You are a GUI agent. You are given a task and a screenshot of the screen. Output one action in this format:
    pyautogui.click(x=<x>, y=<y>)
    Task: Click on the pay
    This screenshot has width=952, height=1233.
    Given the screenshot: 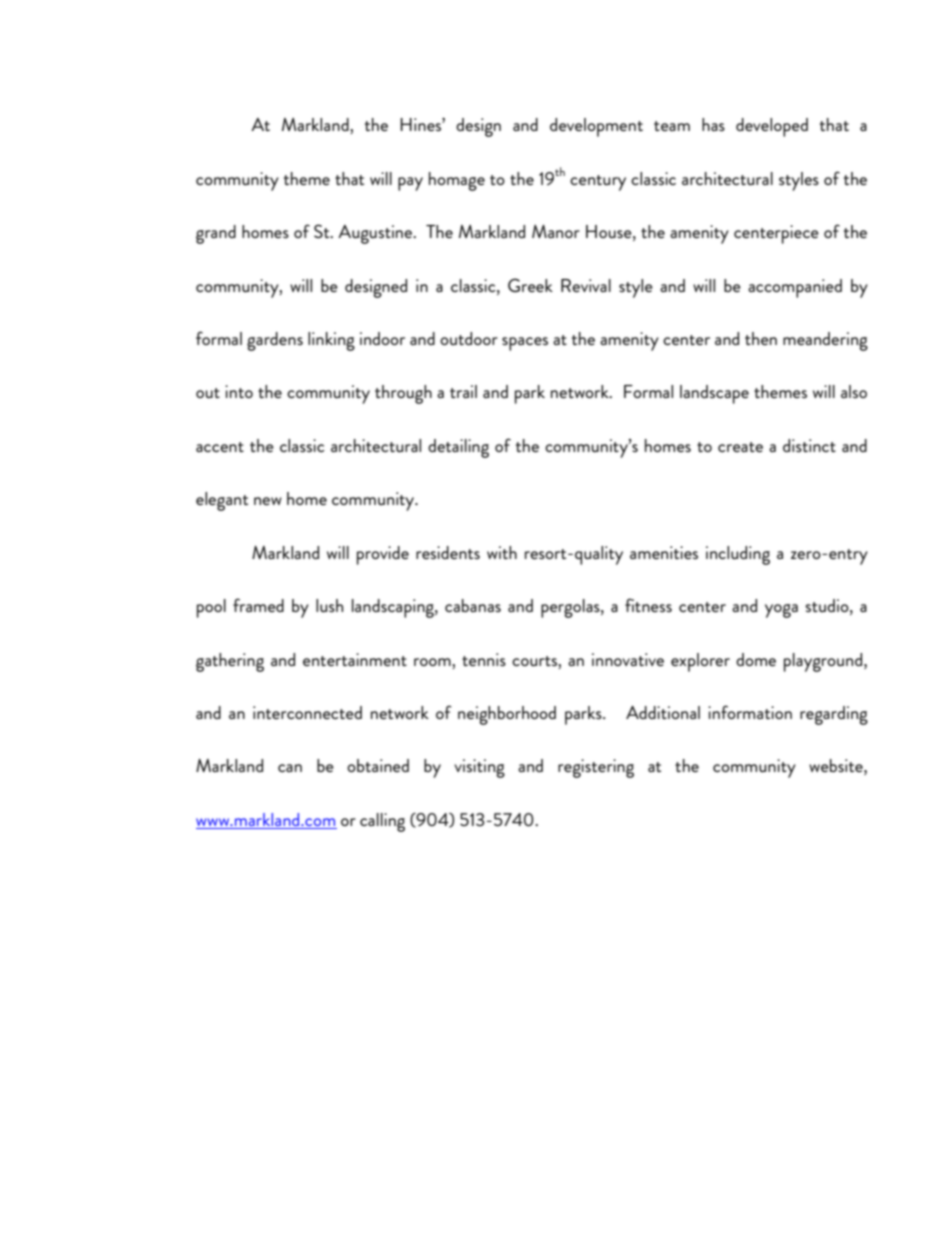 What is the action you would take?
    pyautogui.click(x=410, y=184)
